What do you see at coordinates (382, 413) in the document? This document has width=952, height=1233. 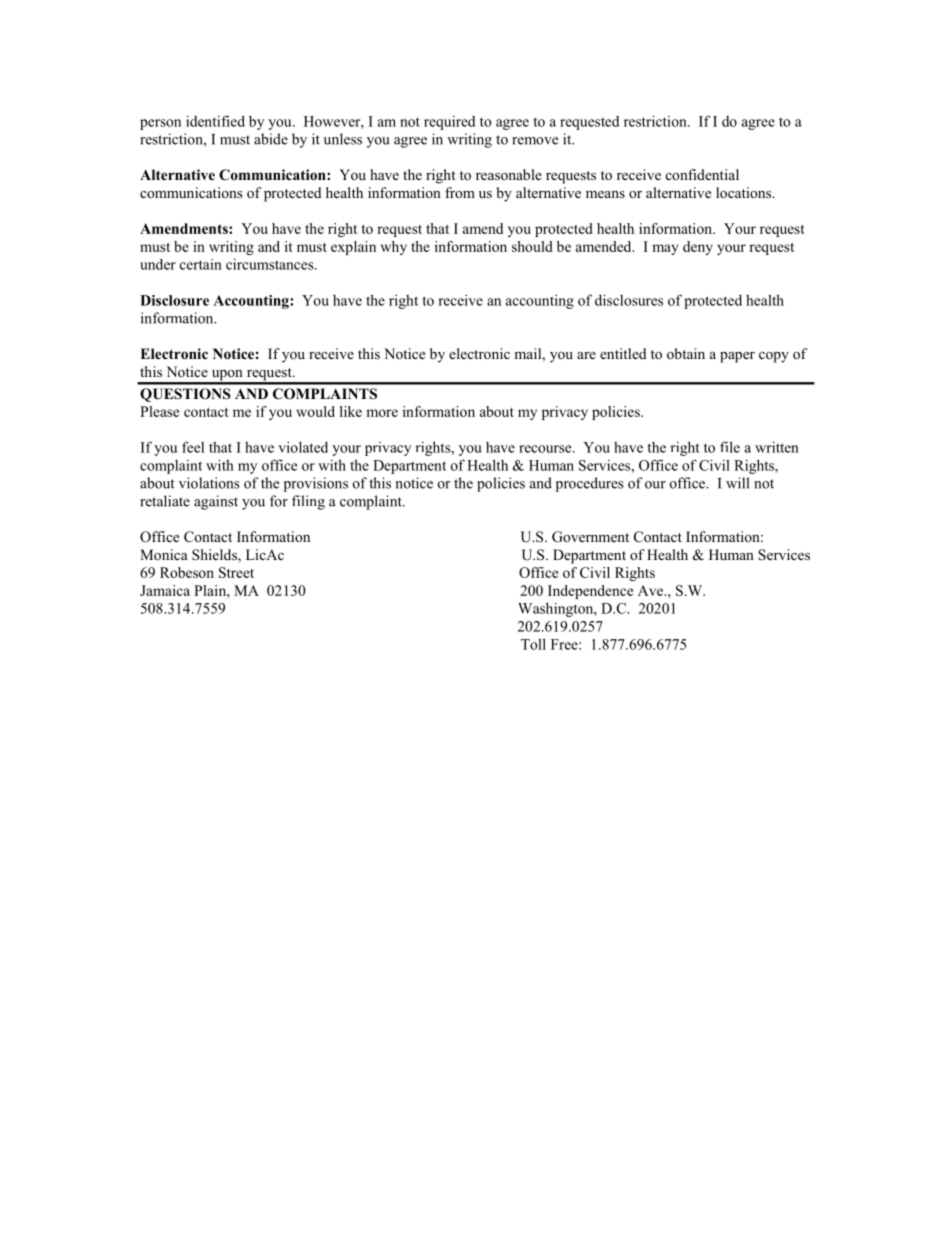 I see `more` at bounding box center [382, 413].
